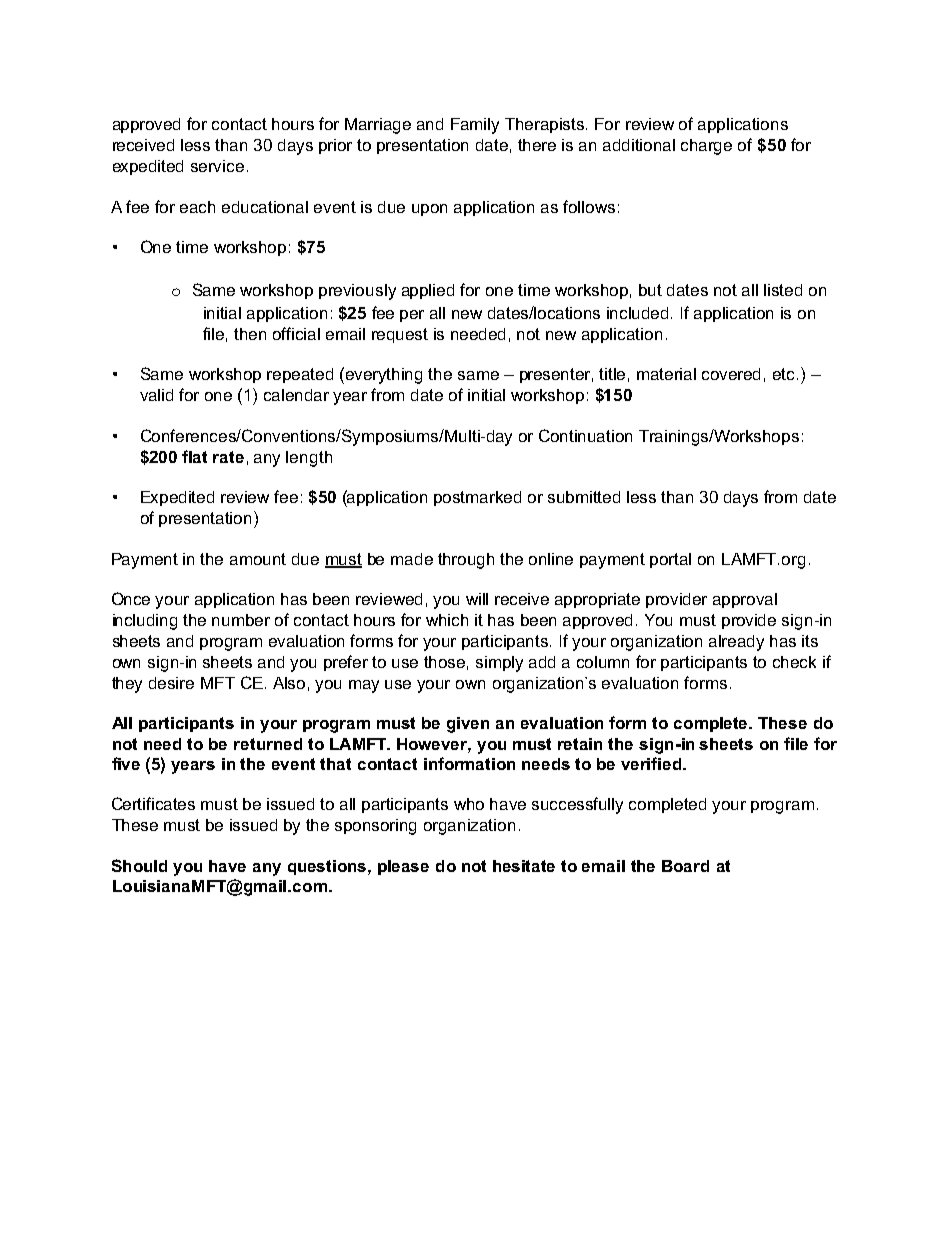  What do you see at coordinates (475, 126) in the screenshot?
I see `Family` at bounding box center [475, 126].
